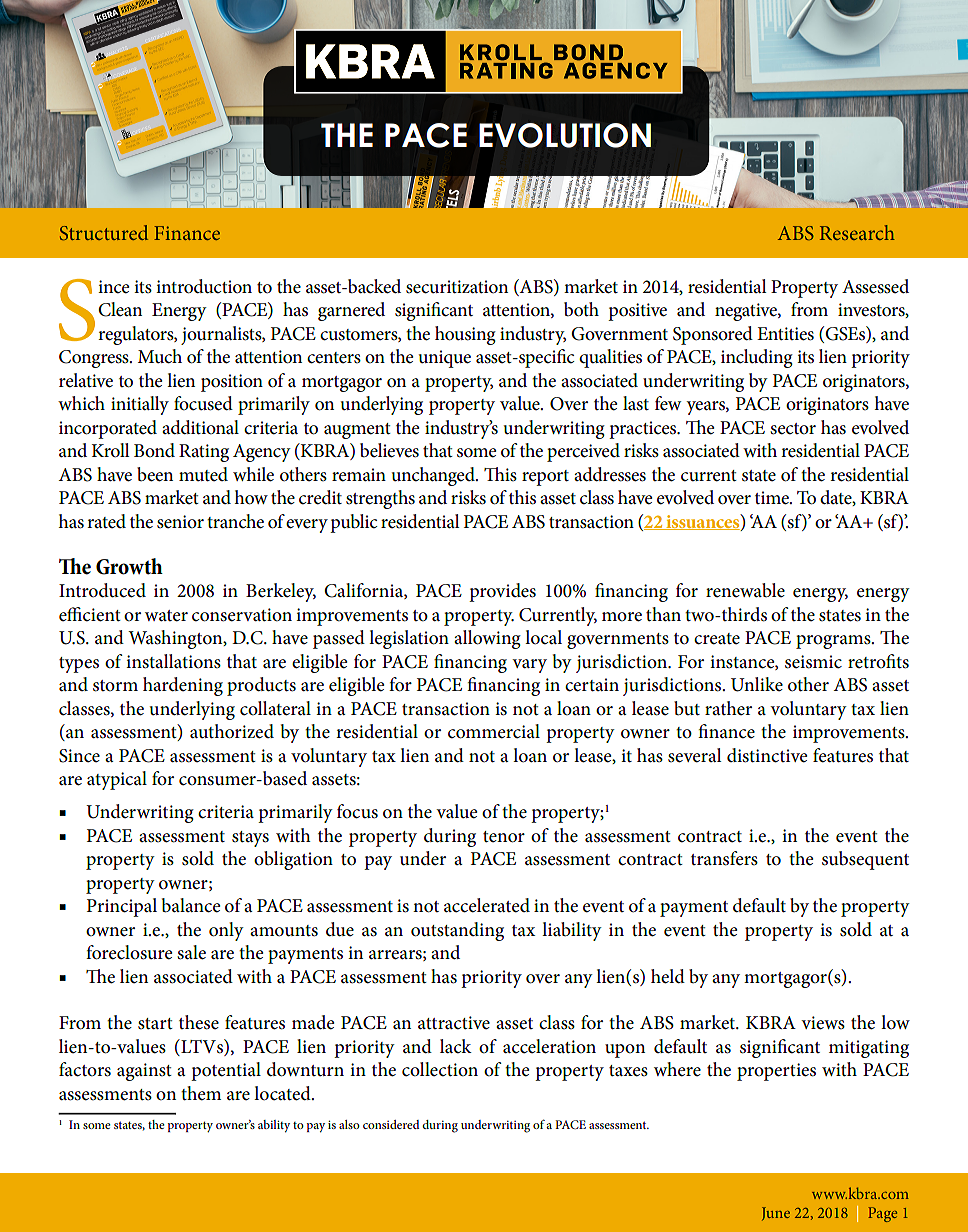 This screenshot has width=968, height=1232. Describe the element at coordinates (502, 592) in the screenshot. I see `provides` at that location.
